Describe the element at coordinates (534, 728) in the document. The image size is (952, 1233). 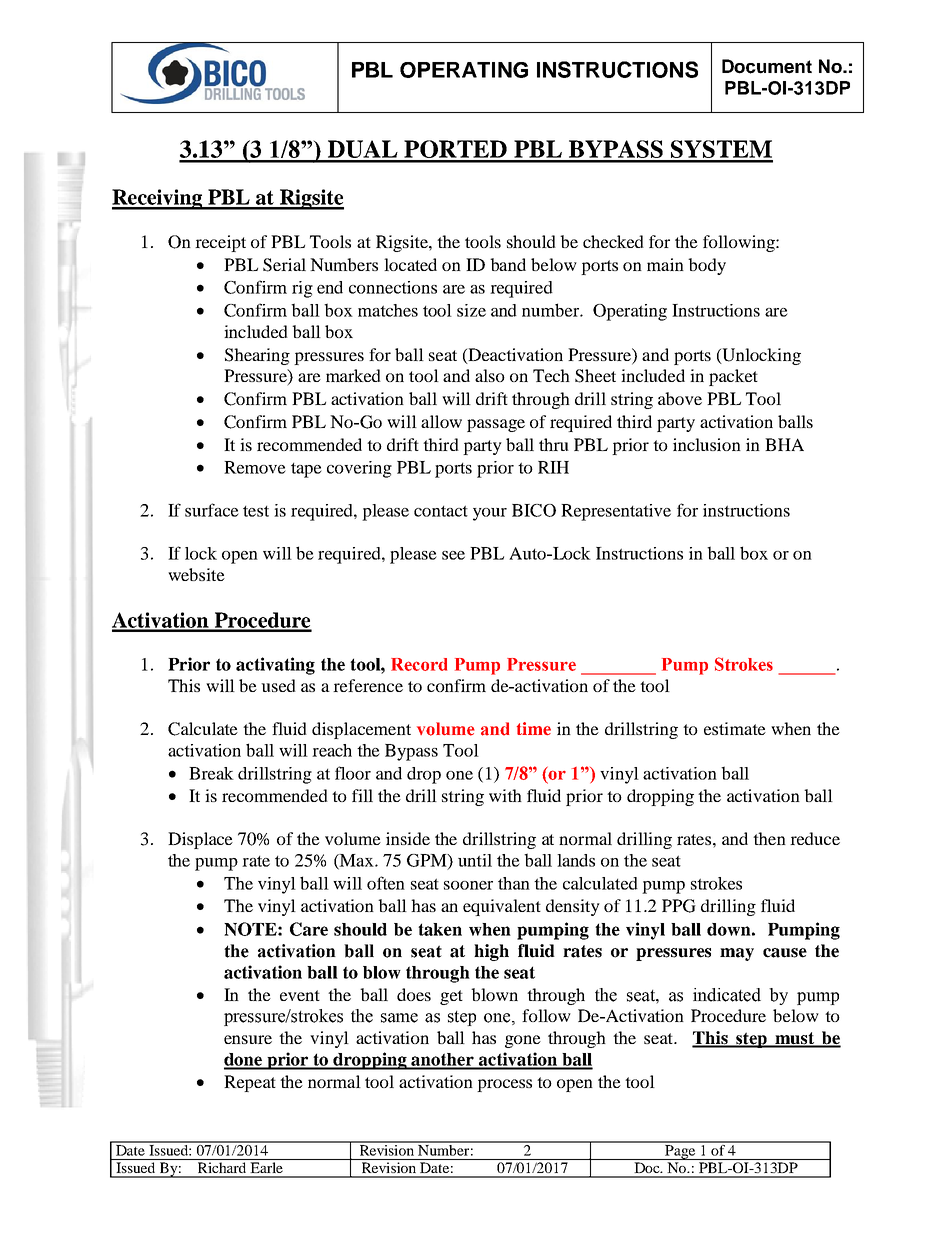
I see `time` at that location.
